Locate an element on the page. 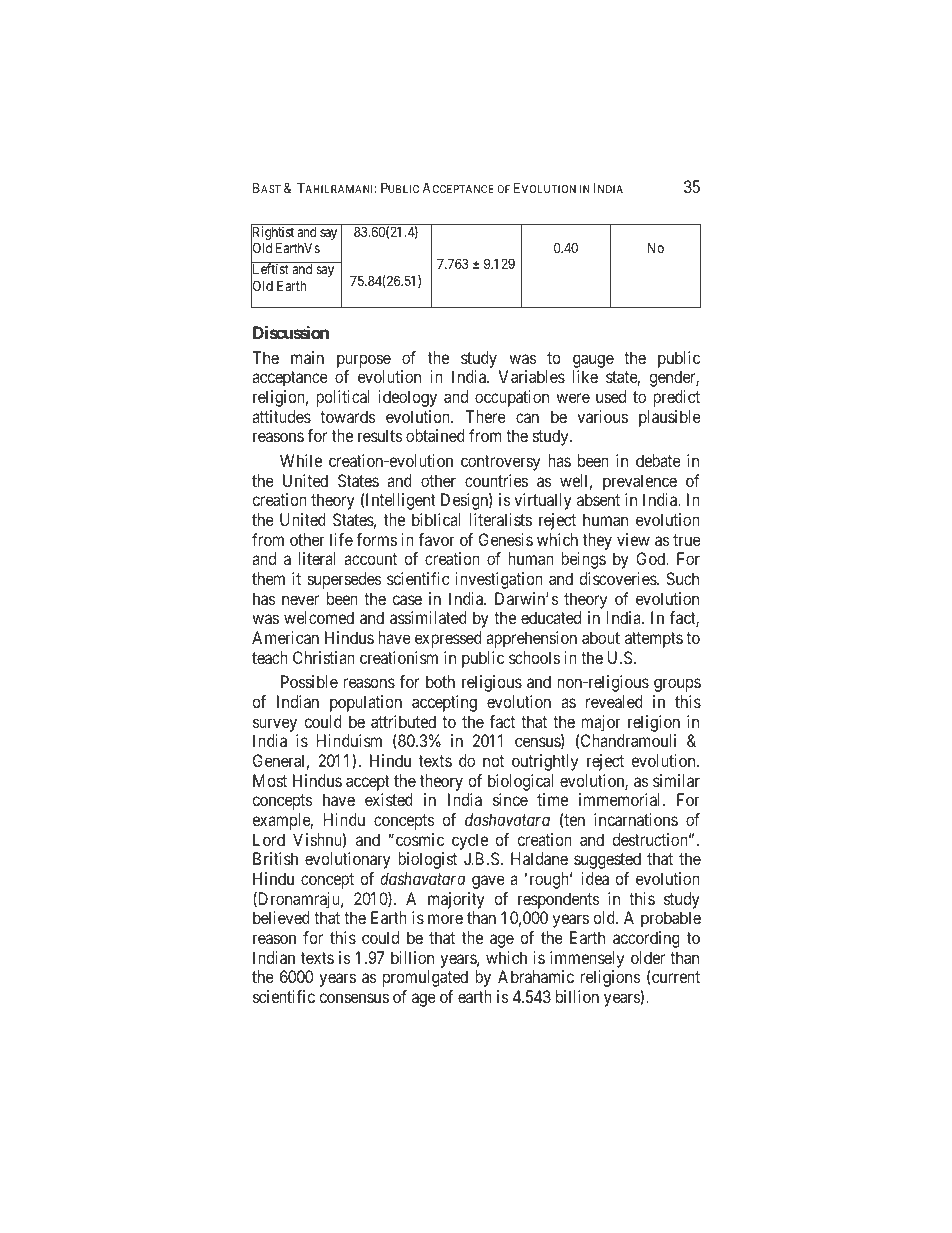 This document has width=952, height=1233. occupation is located at coordinates (512, 398).
